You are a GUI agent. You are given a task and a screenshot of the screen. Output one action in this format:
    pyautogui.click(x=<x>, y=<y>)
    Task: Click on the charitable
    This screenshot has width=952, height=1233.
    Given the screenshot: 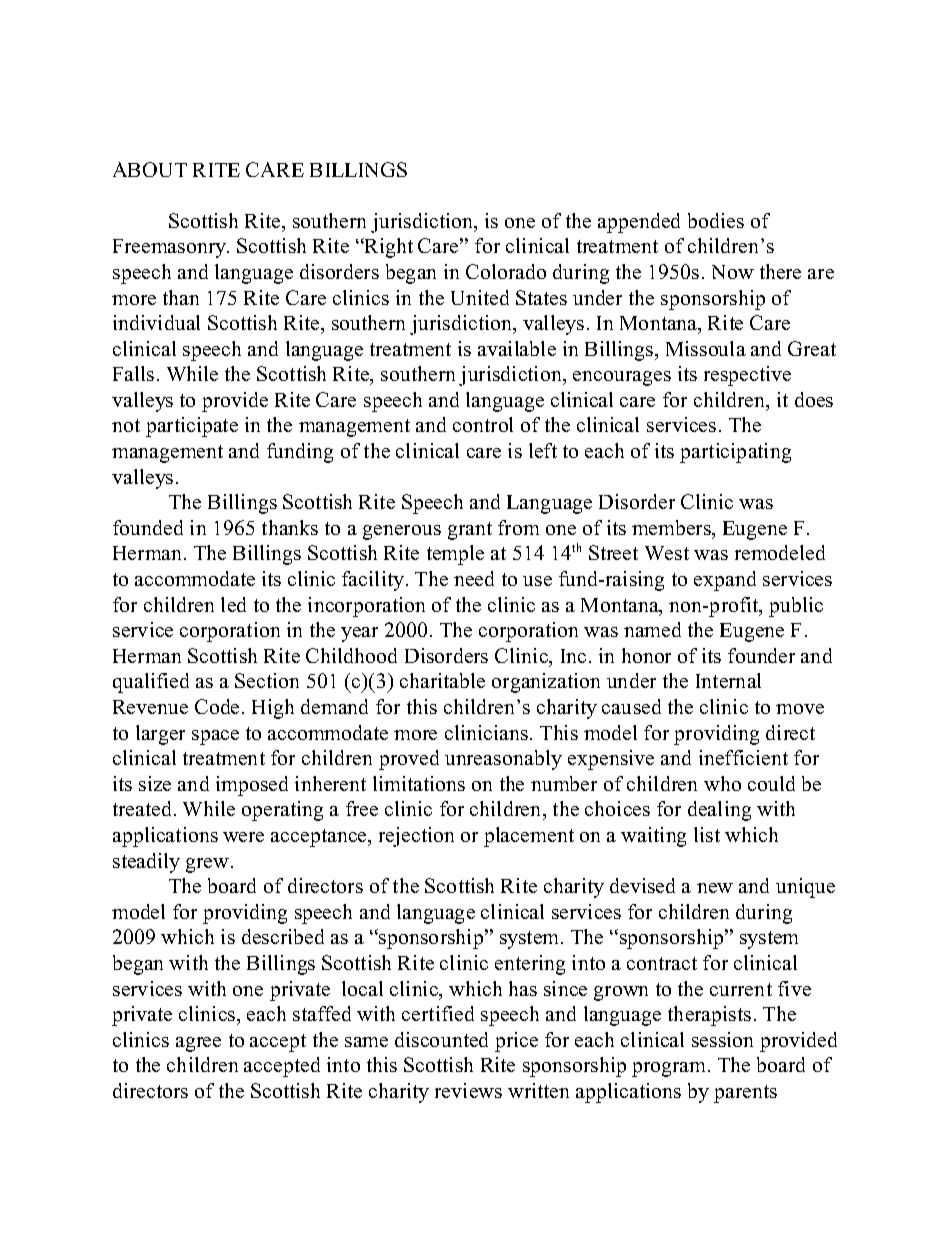 What is the action you would take?
    pyautogui.click(x=442, y=680)
